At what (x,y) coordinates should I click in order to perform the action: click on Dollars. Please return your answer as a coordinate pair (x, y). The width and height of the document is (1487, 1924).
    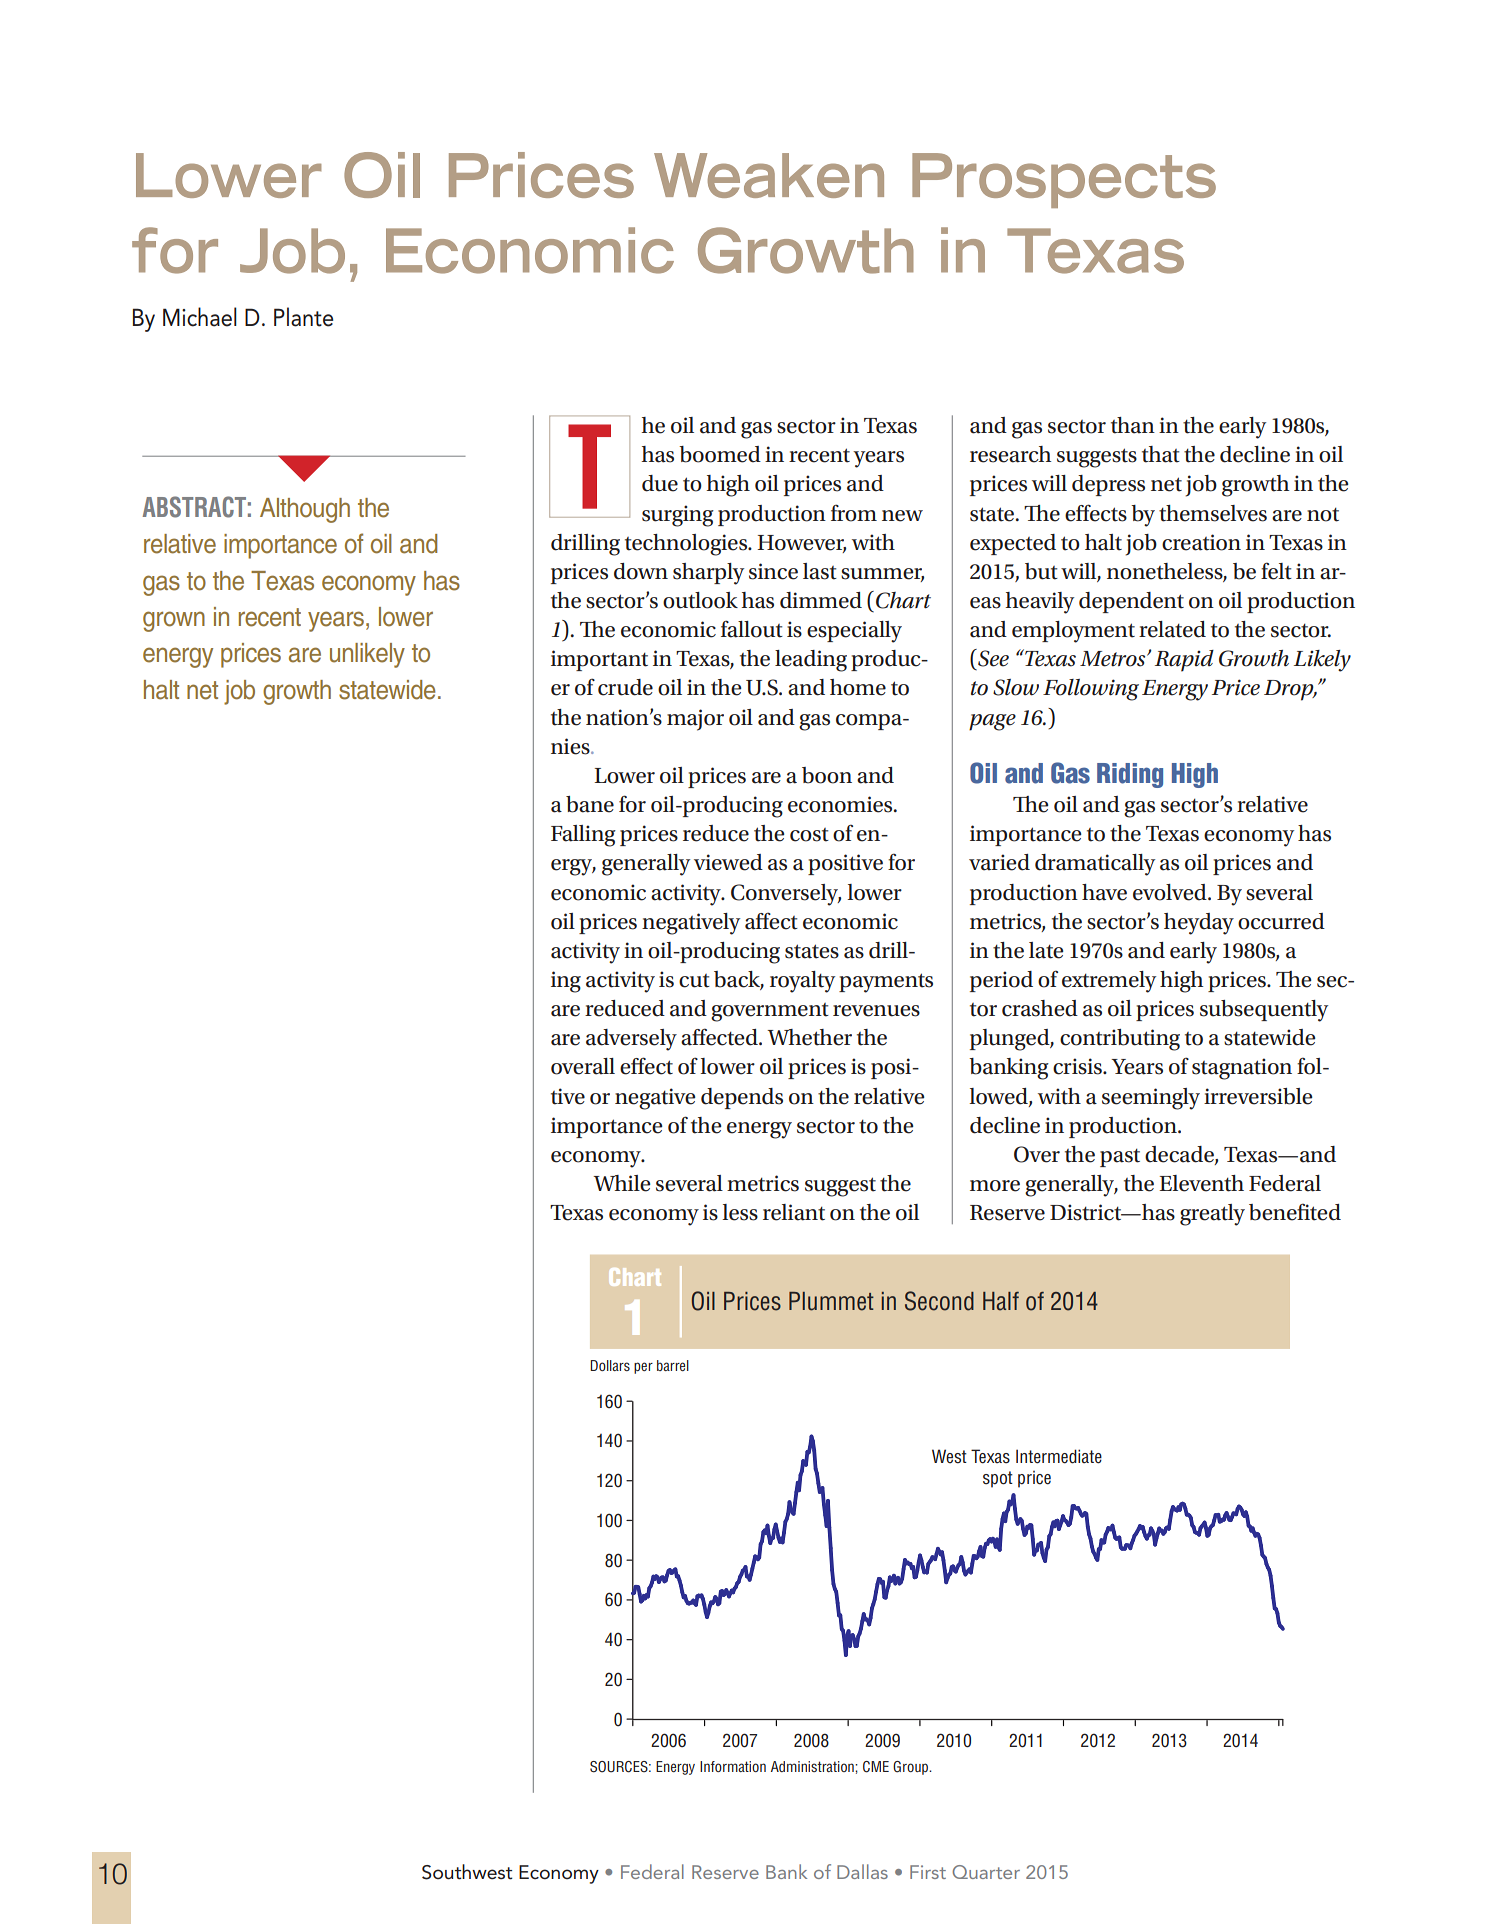
    Looking at the image, I should click on (610, 1365).
